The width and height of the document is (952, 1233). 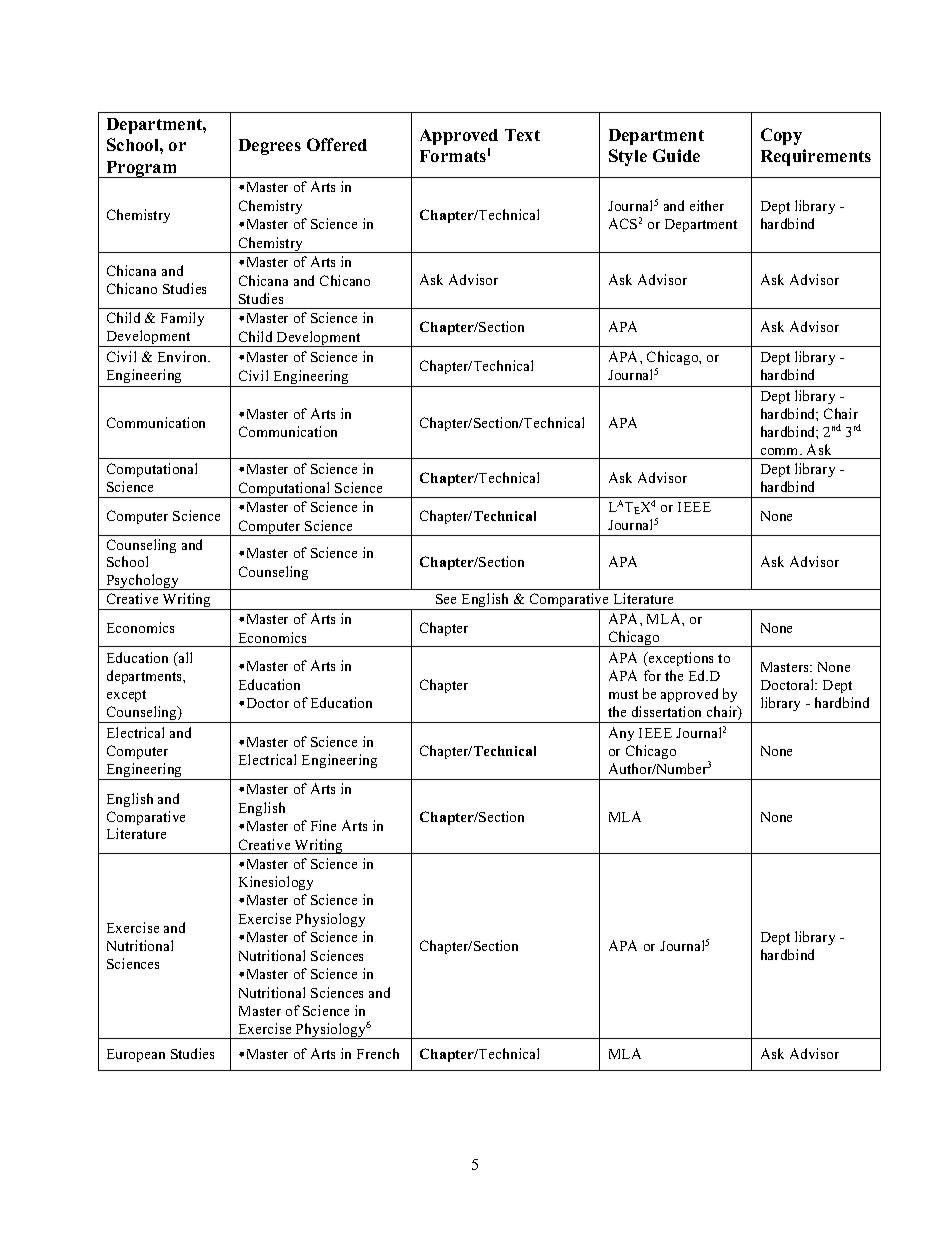 I want to click on Degrees, so click(x=270, y=147).
